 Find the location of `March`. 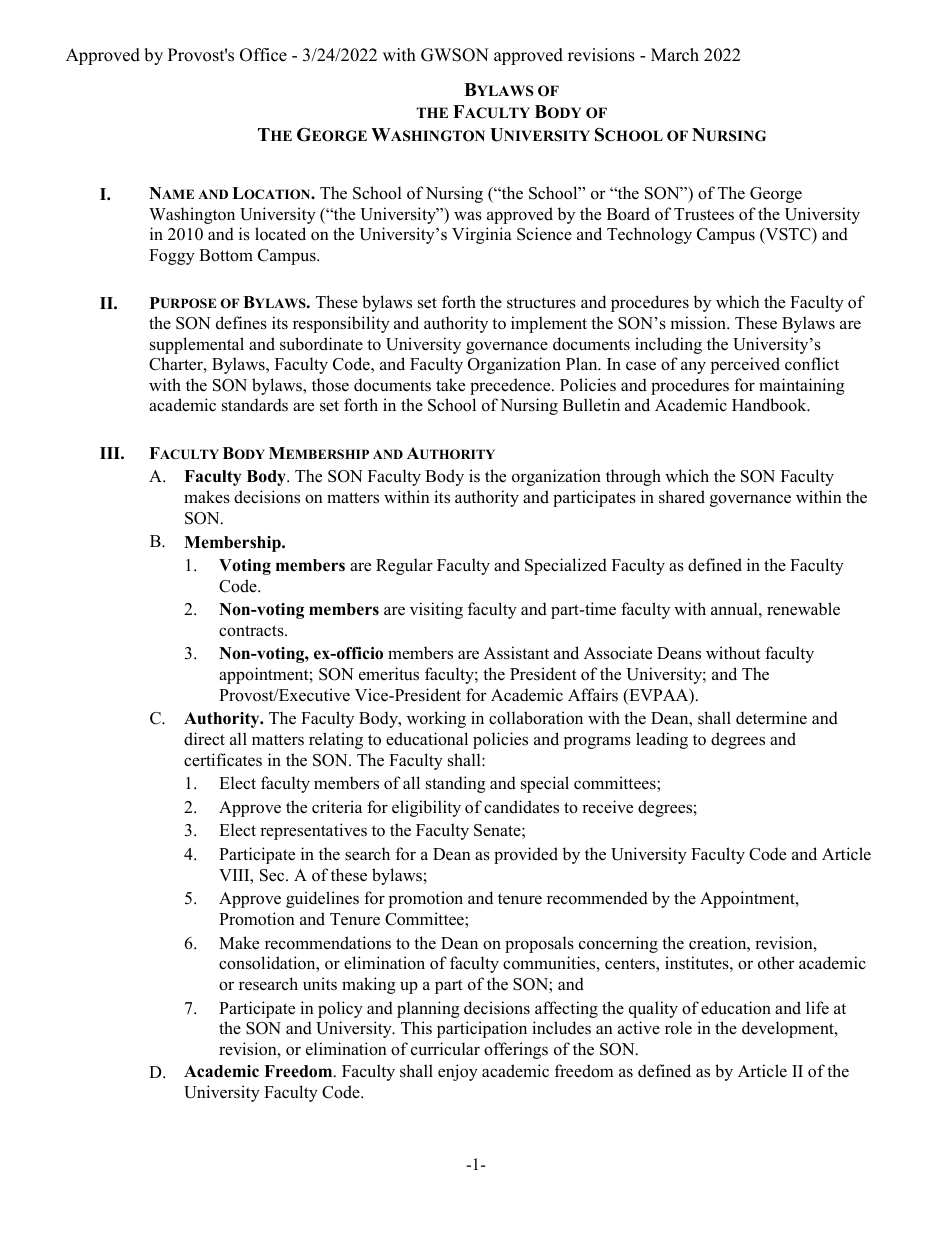

March is located at coordinates (675, 55).
